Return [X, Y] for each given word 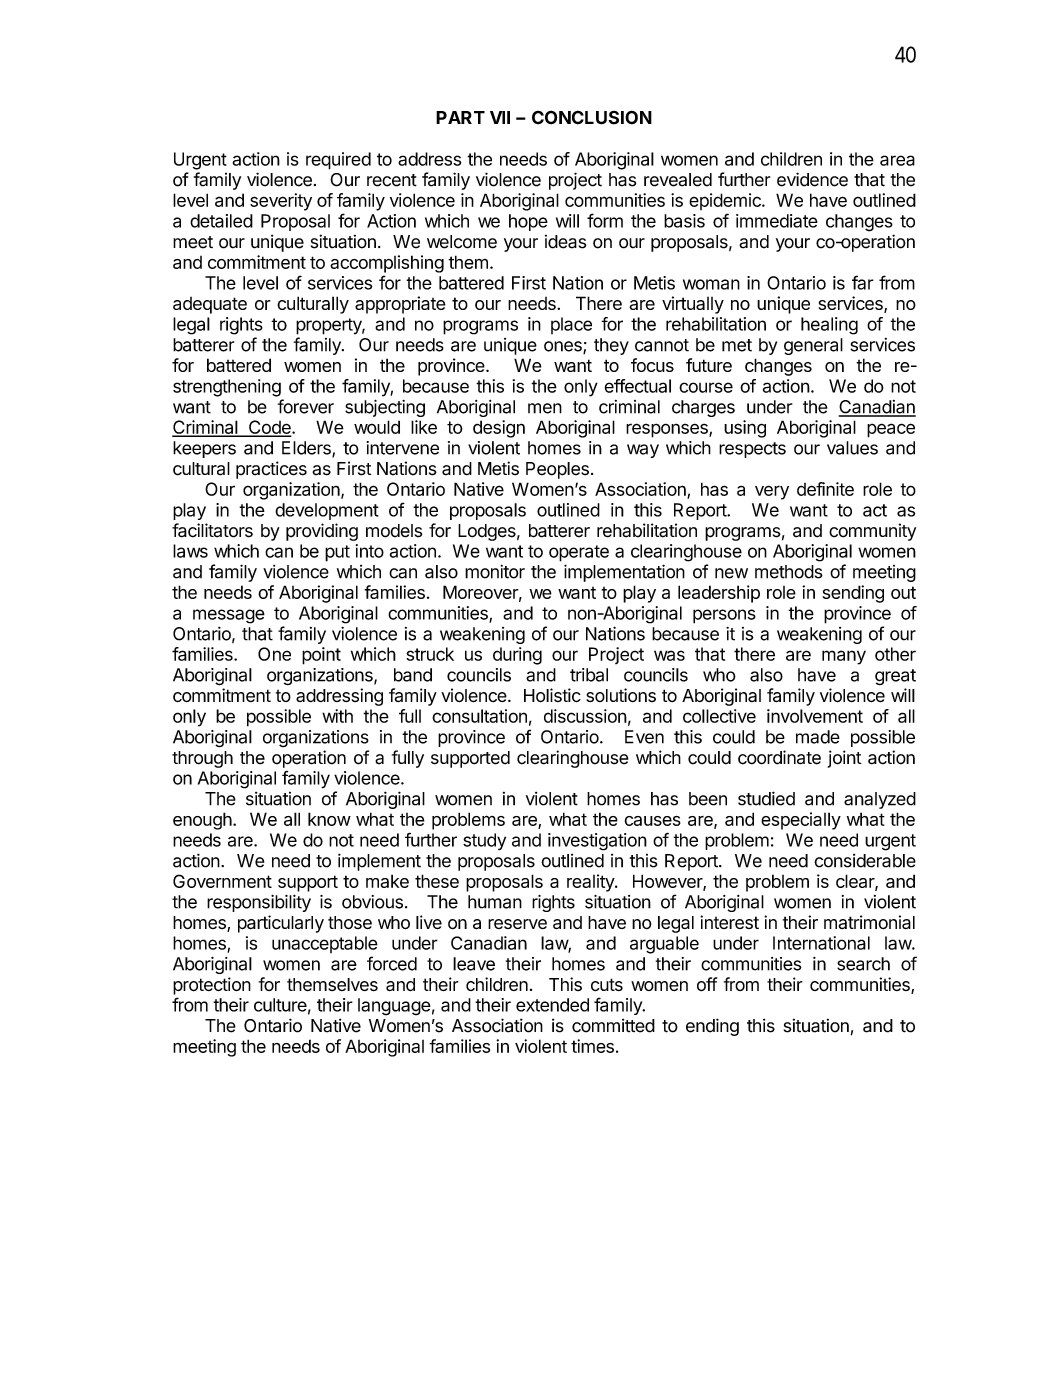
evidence [812, 179]
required [338, 161]
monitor [495, 571]
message [229, 616]
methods [789, 572]
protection [212, 986]
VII [500, 117]
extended [552, 1005]
